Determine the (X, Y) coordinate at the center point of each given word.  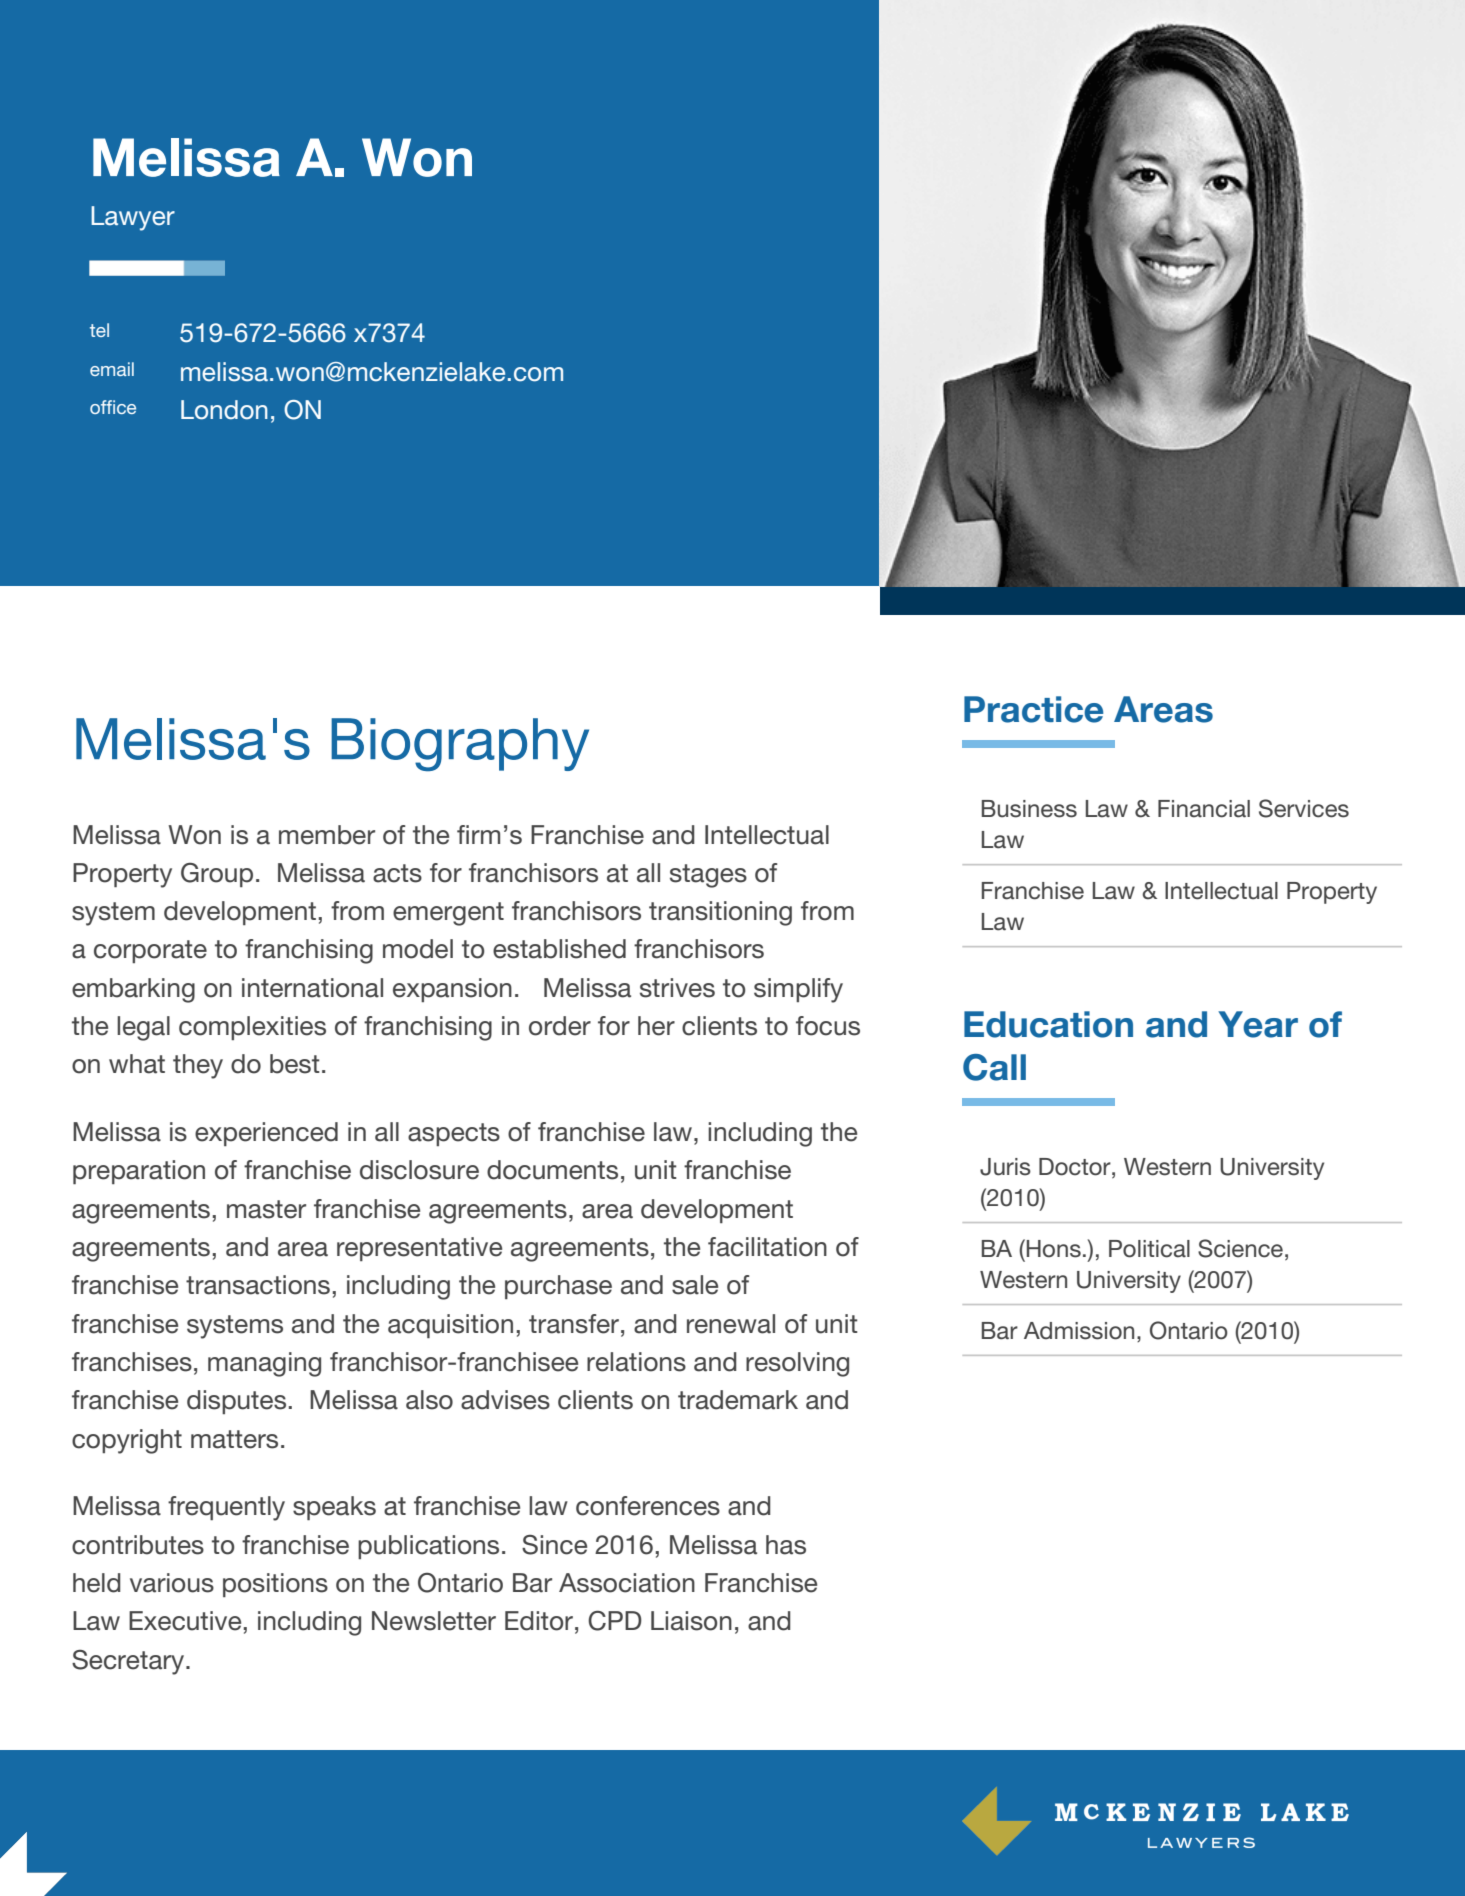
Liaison (691, 1621)
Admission (1079, 1331)
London (224, 410)
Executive (185, 1621)
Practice (1033, 709)
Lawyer (133, 218)
